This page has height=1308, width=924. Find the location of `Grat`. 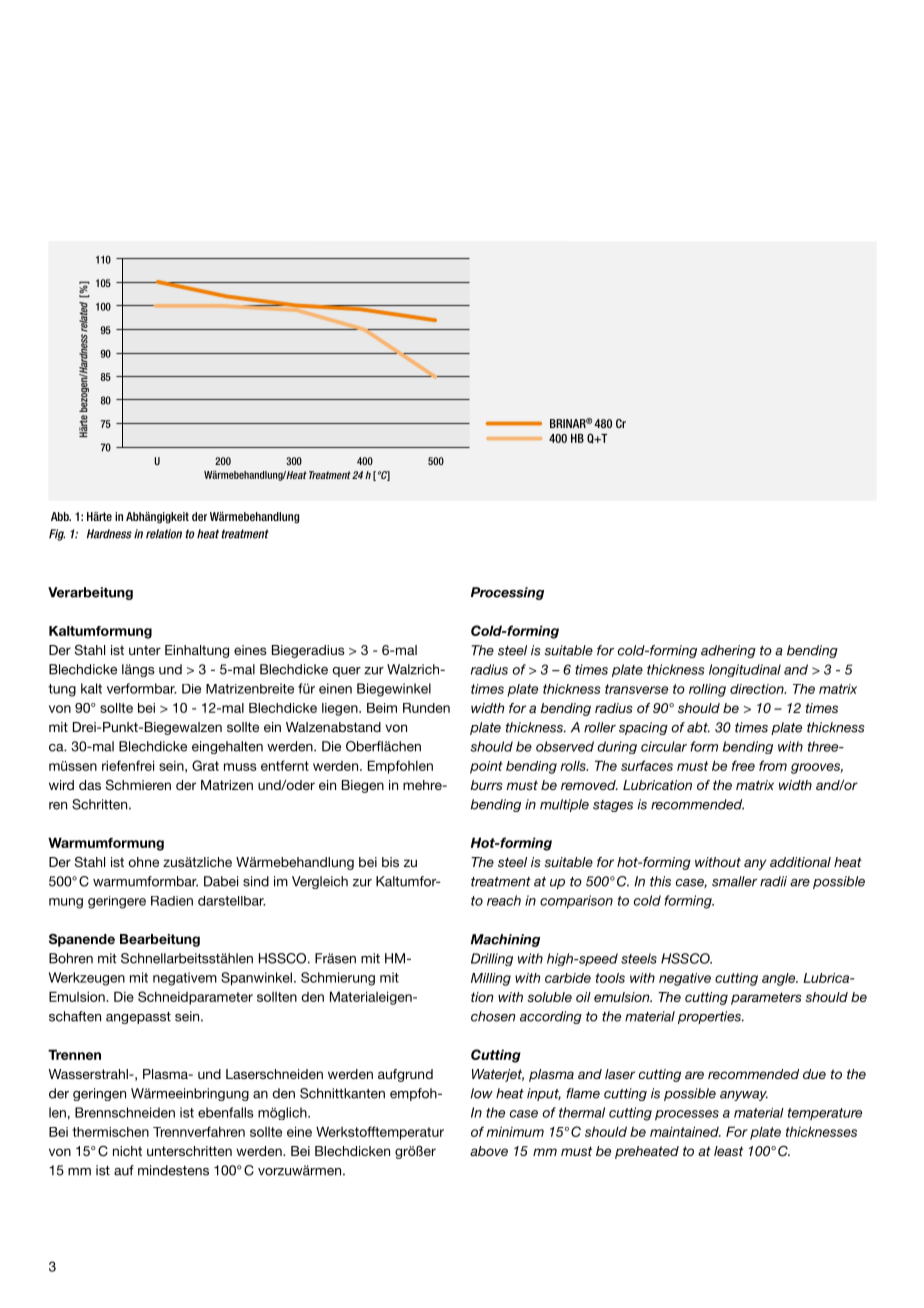

Grat is located at coordinates (205, 765).
